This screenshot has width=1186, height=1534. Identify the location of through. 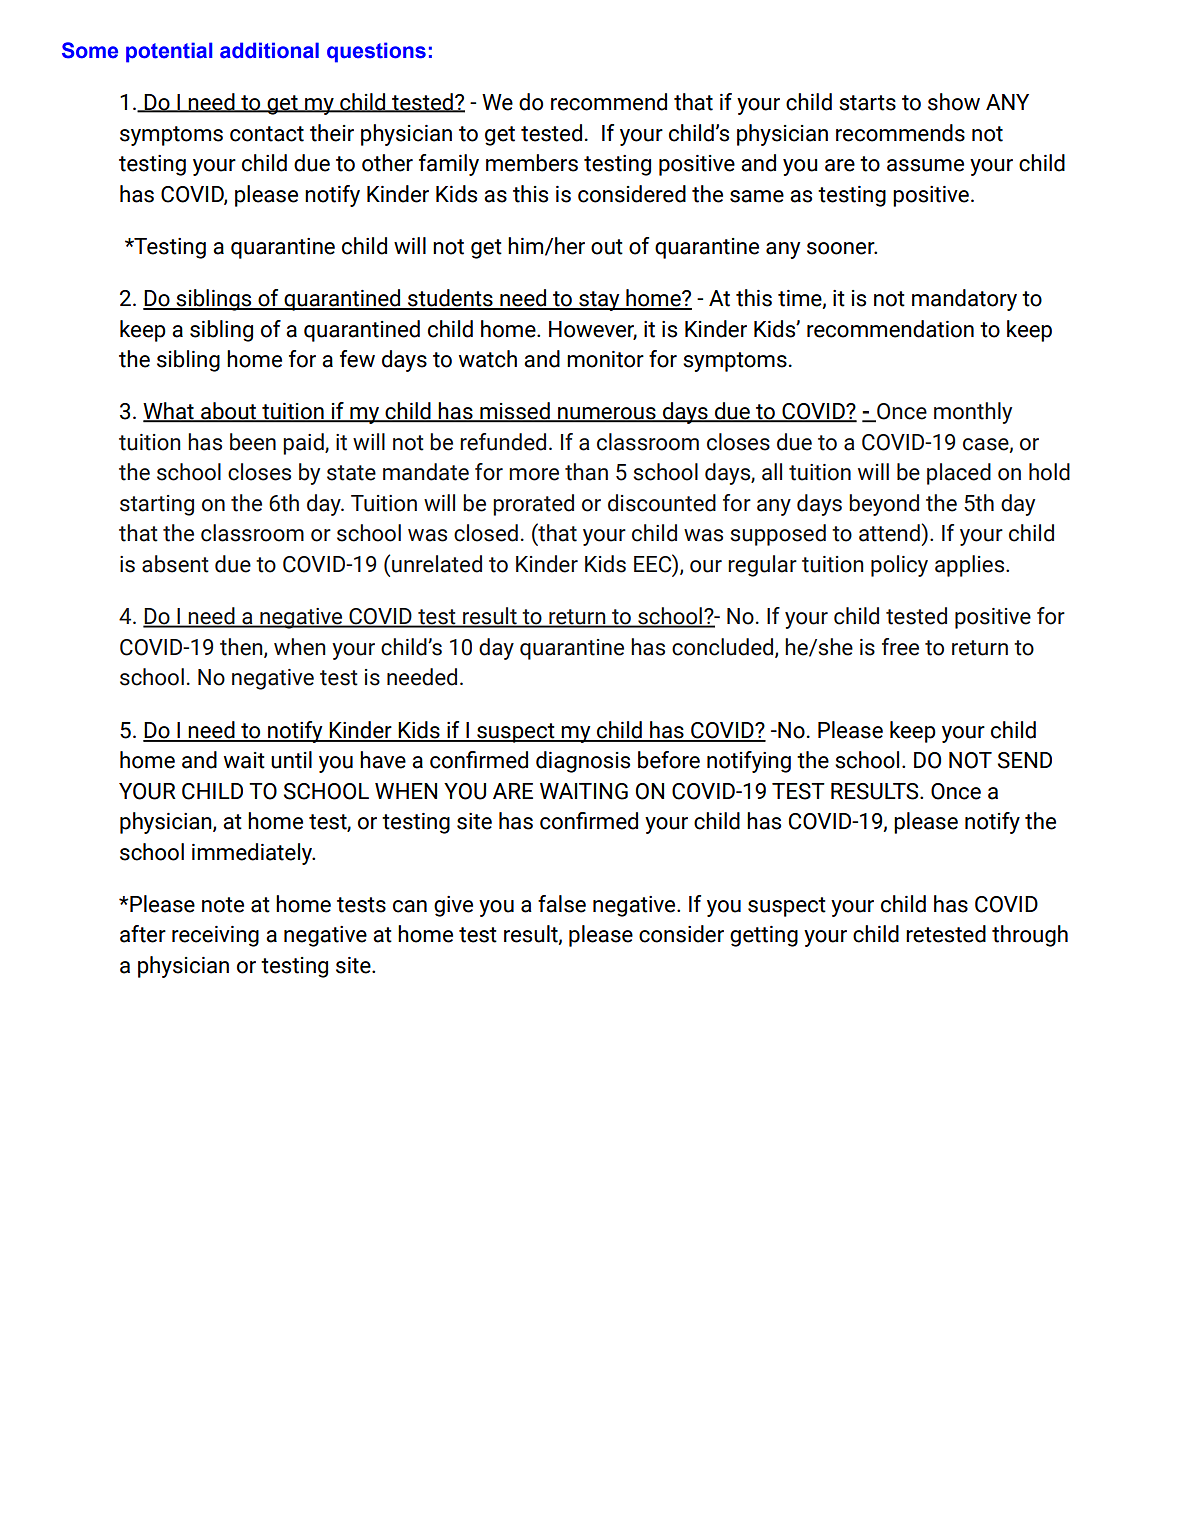
(1030, 936).
